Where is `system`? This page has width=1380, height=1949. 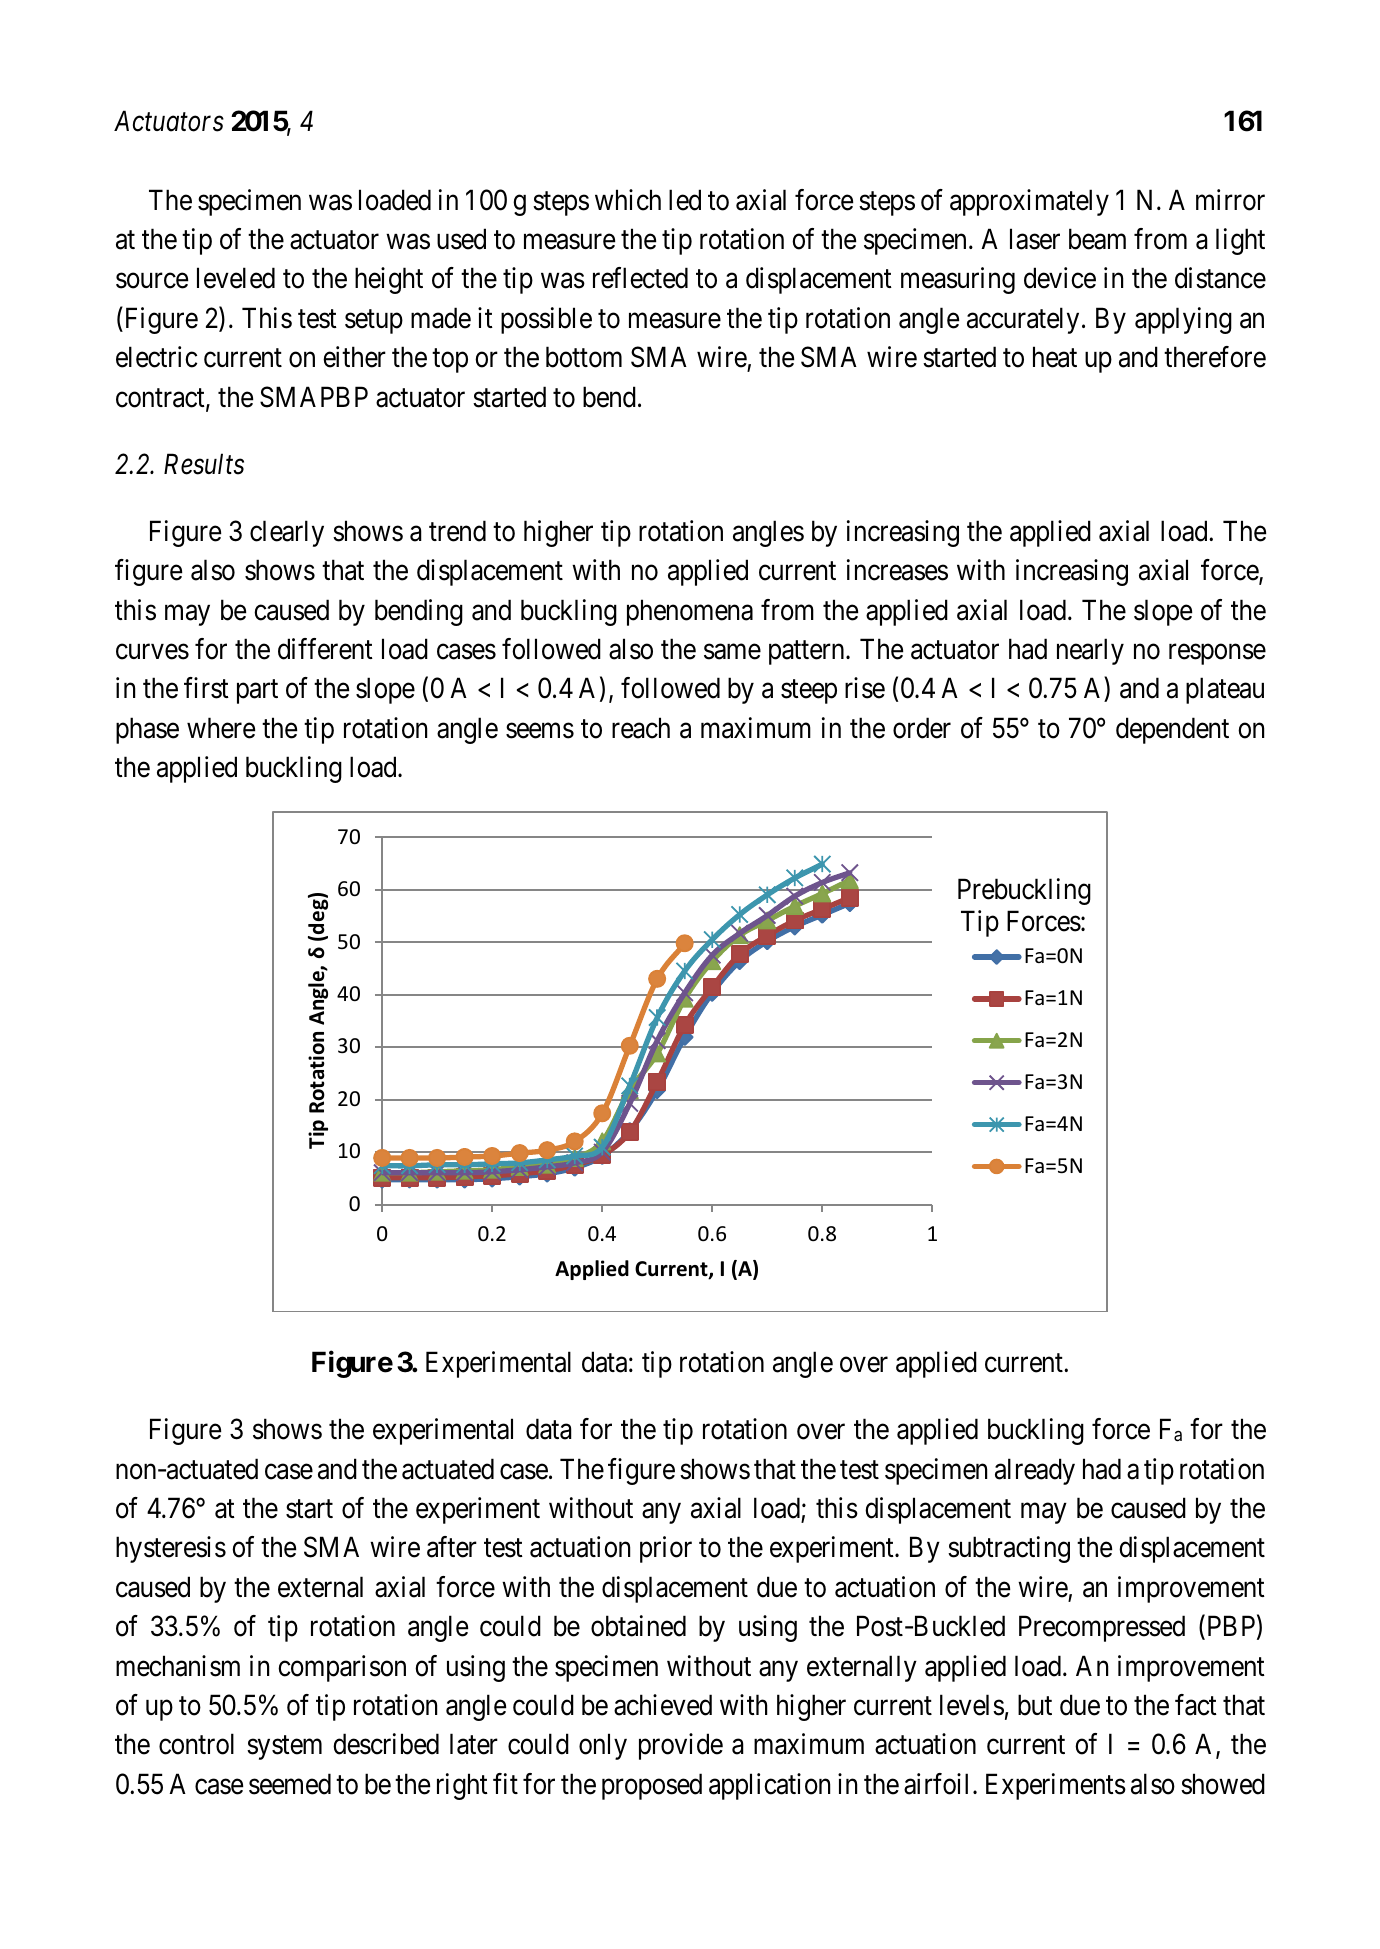 system is located at coordinates (284, 1748).
